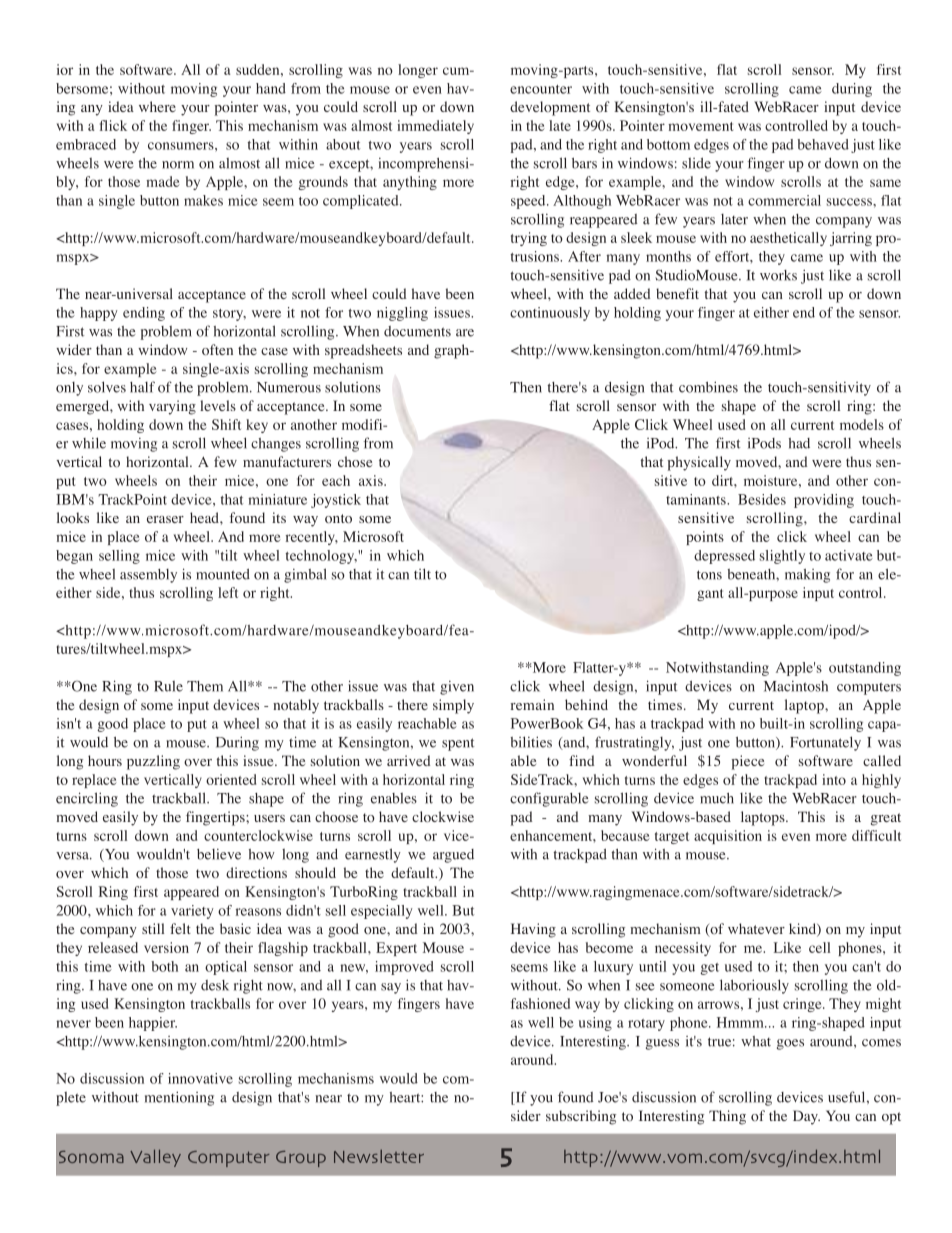 Image resolution: width=952 pixels, height=1233 pixels. What do you see at coordinates (157, 106) in the screenshot?
I see `where` at bounding box center [157, 106].
